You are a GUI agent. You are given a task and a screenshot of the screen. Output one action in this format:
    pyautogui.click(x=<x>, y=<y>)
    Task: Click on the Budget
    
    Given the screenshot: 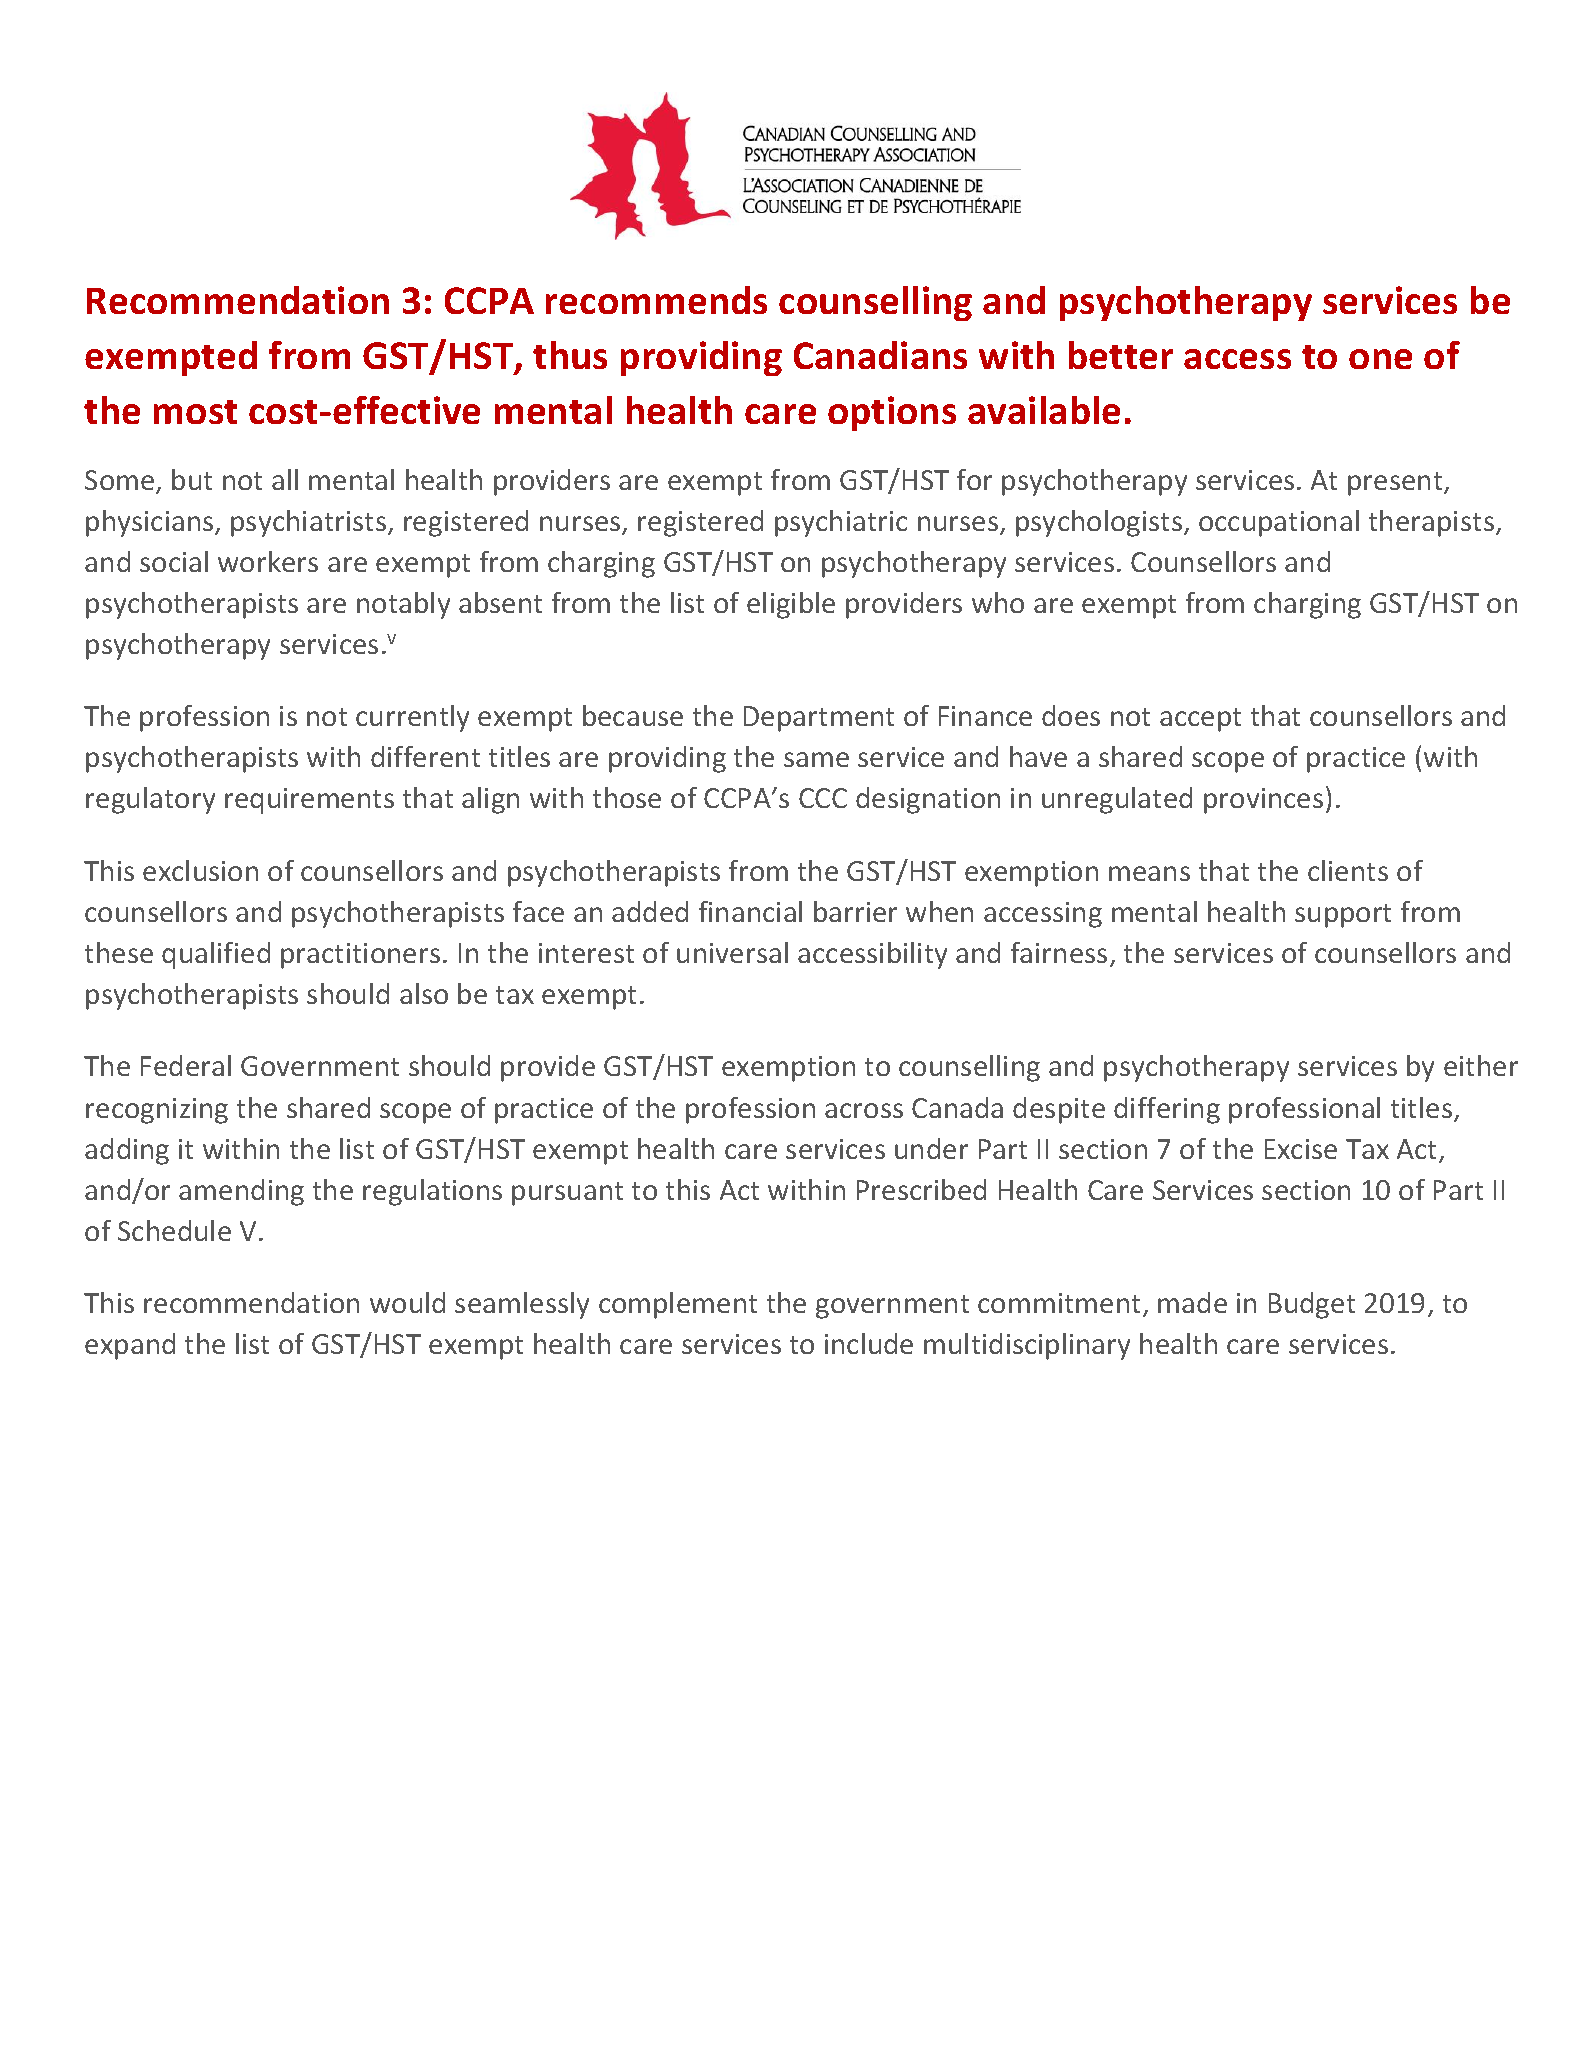 What is the action you would take?
    pyautogui.click(x=1312, y=1305)
